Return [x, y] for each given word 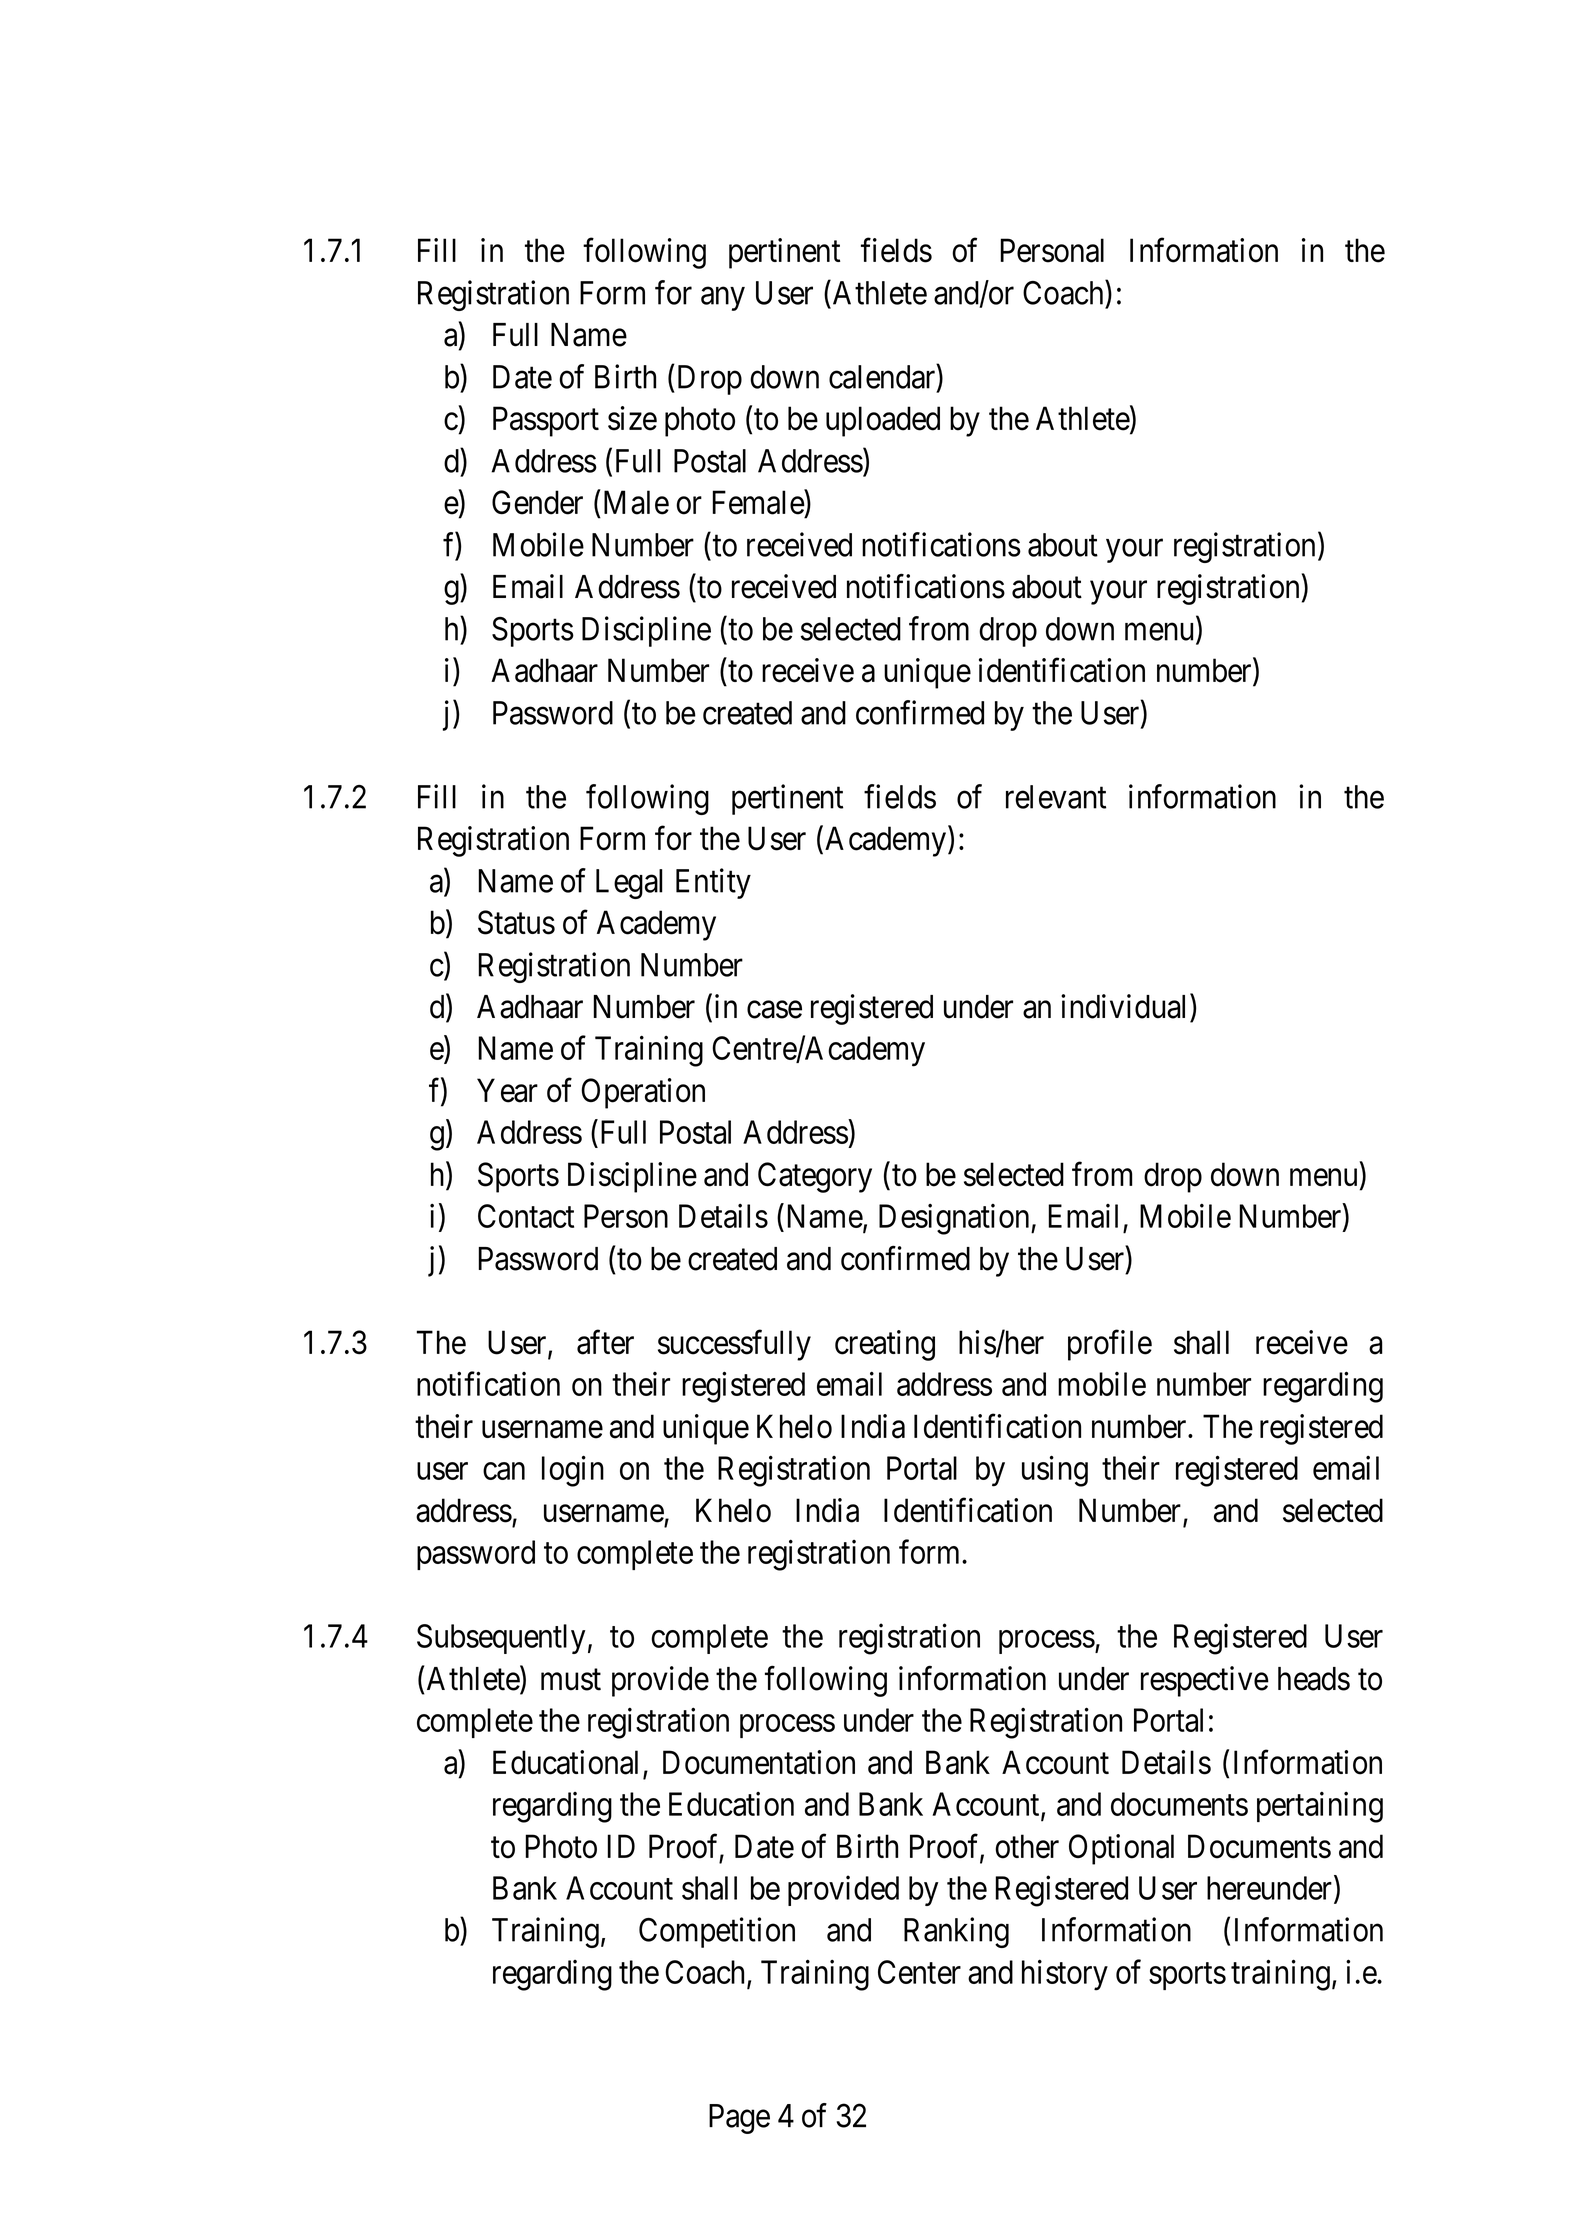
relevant [1056, 797]
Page [739, 2119]
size [632, 418]
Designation [955, 1219]
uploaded [883, 421]
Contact [526, 1216]
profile [1110, 1345]
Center [919, 1972]
